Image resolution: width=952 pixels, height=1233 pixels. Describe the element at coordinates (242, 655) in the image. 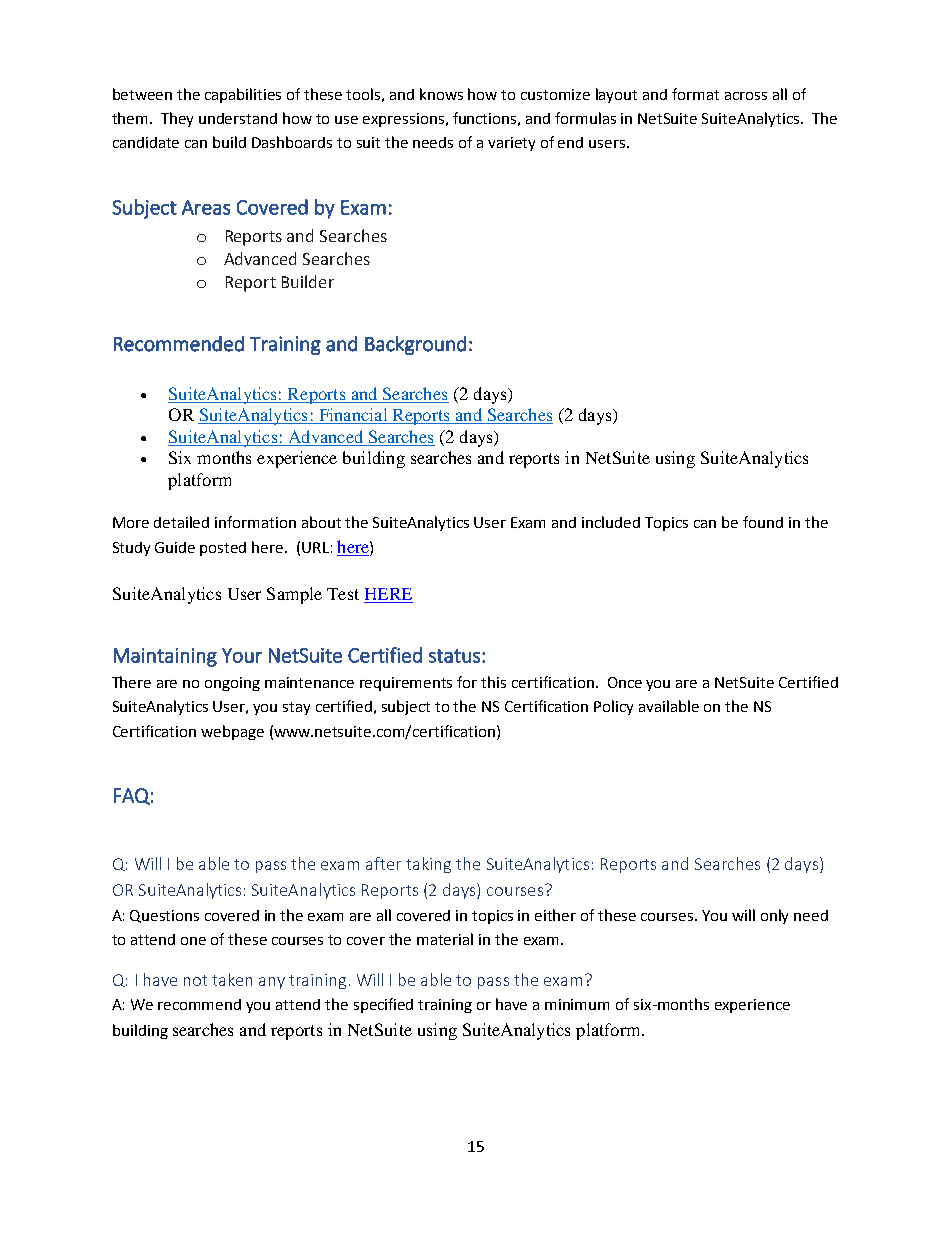

I see `Your` at that location.
